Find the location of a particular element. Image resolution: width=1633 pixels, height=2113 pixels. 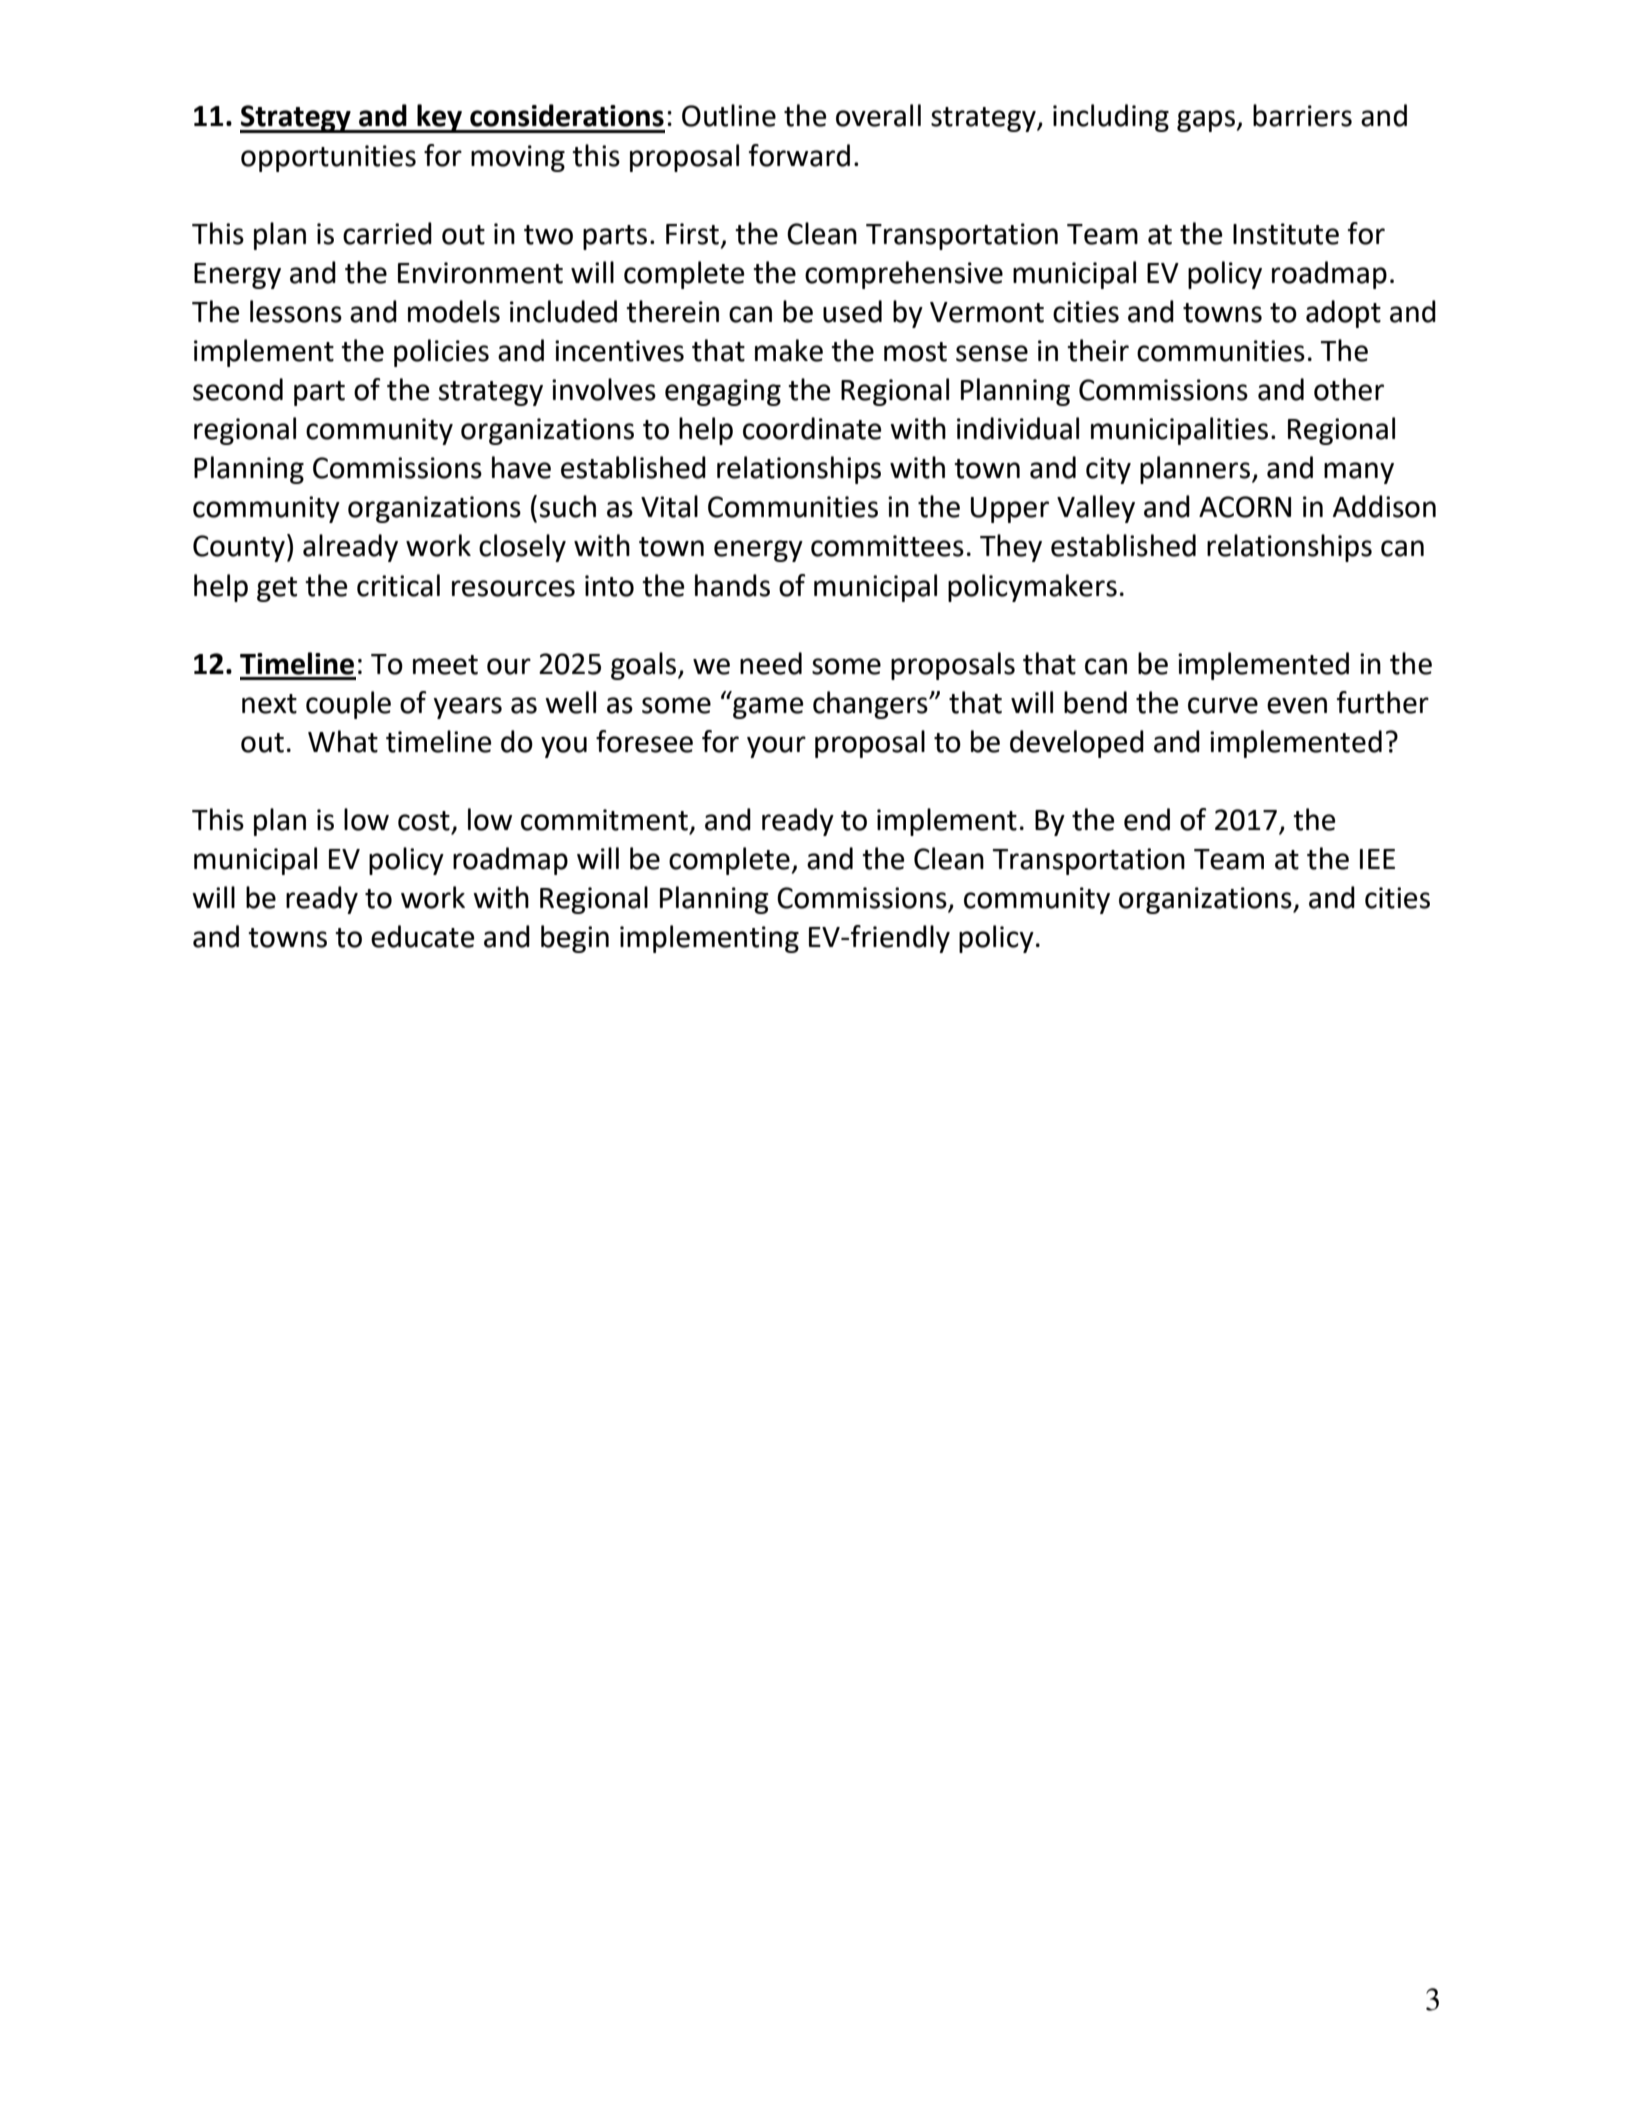

curve is located at coordinates (1223, 705).
